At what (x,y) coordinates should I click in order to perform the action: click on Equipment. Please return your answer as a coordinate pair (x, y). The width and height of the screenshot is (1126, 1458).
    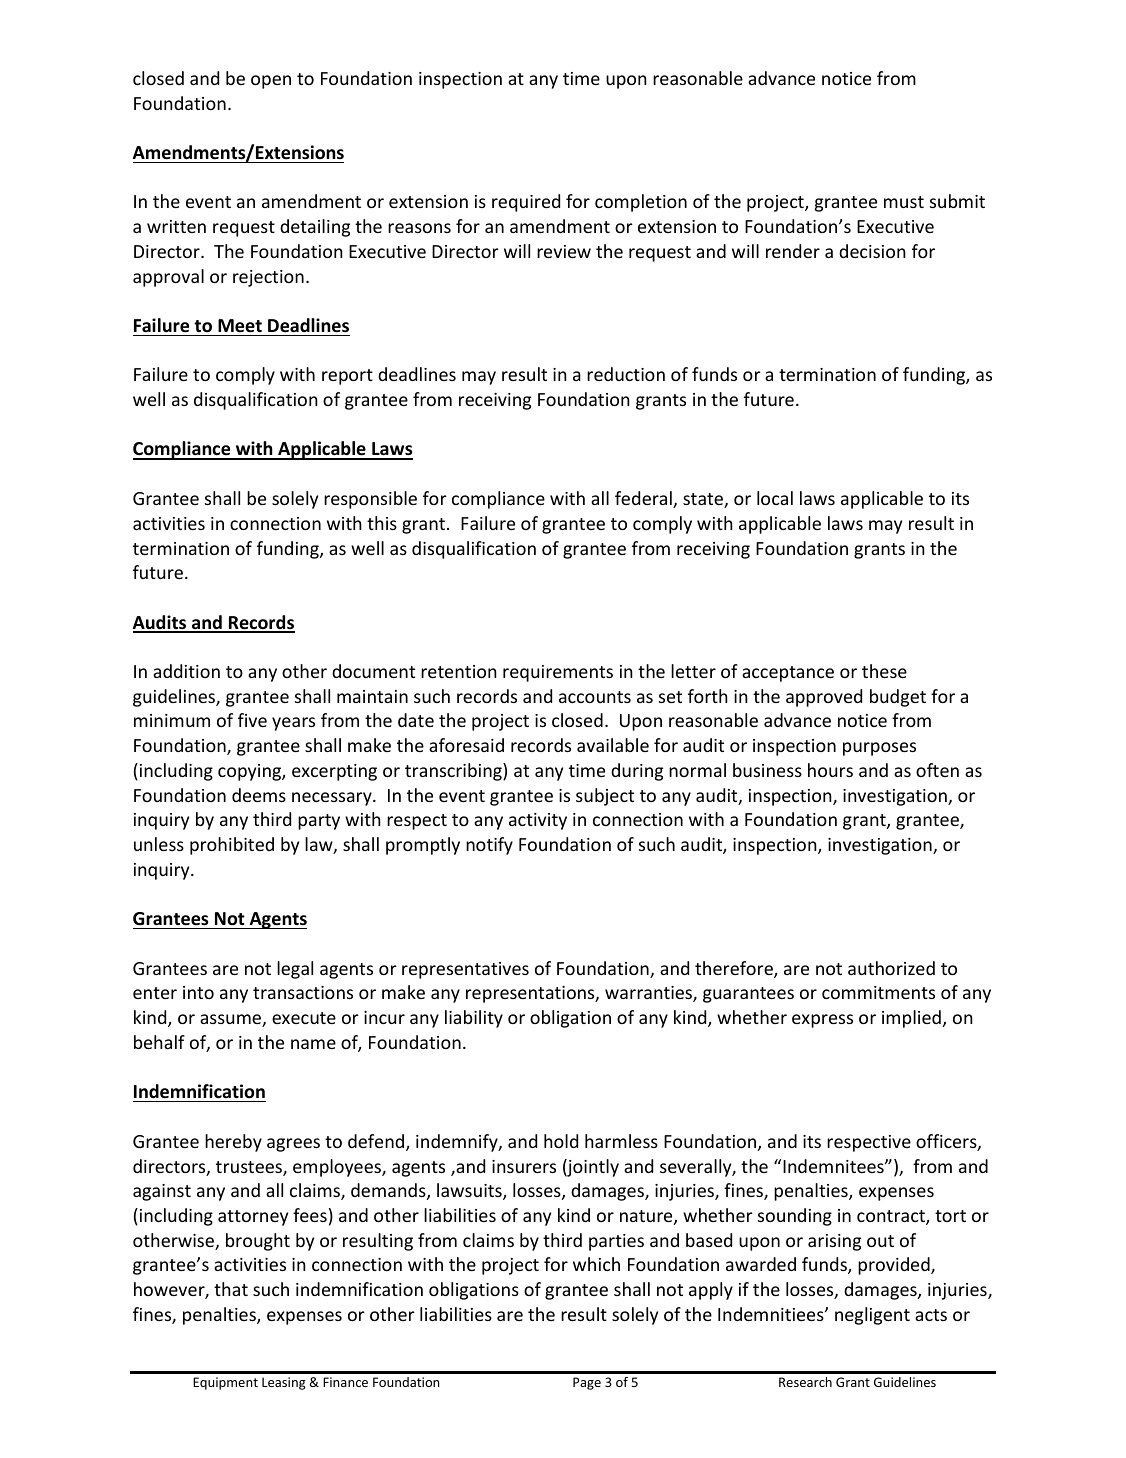
    Looking at the image, I should click on (225, 1383).
